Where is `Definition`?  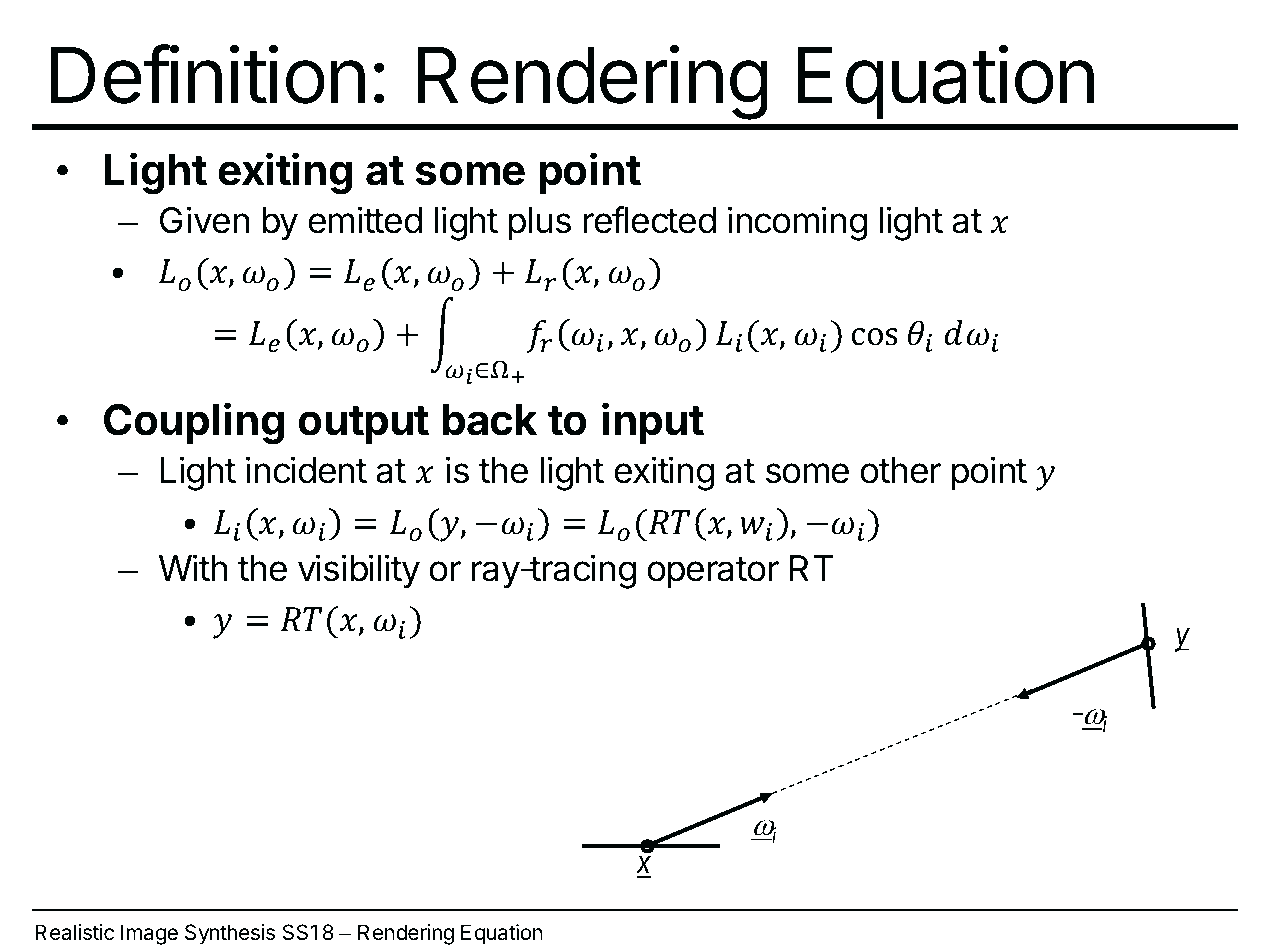
Definition is located at coordinates (208, 74).
